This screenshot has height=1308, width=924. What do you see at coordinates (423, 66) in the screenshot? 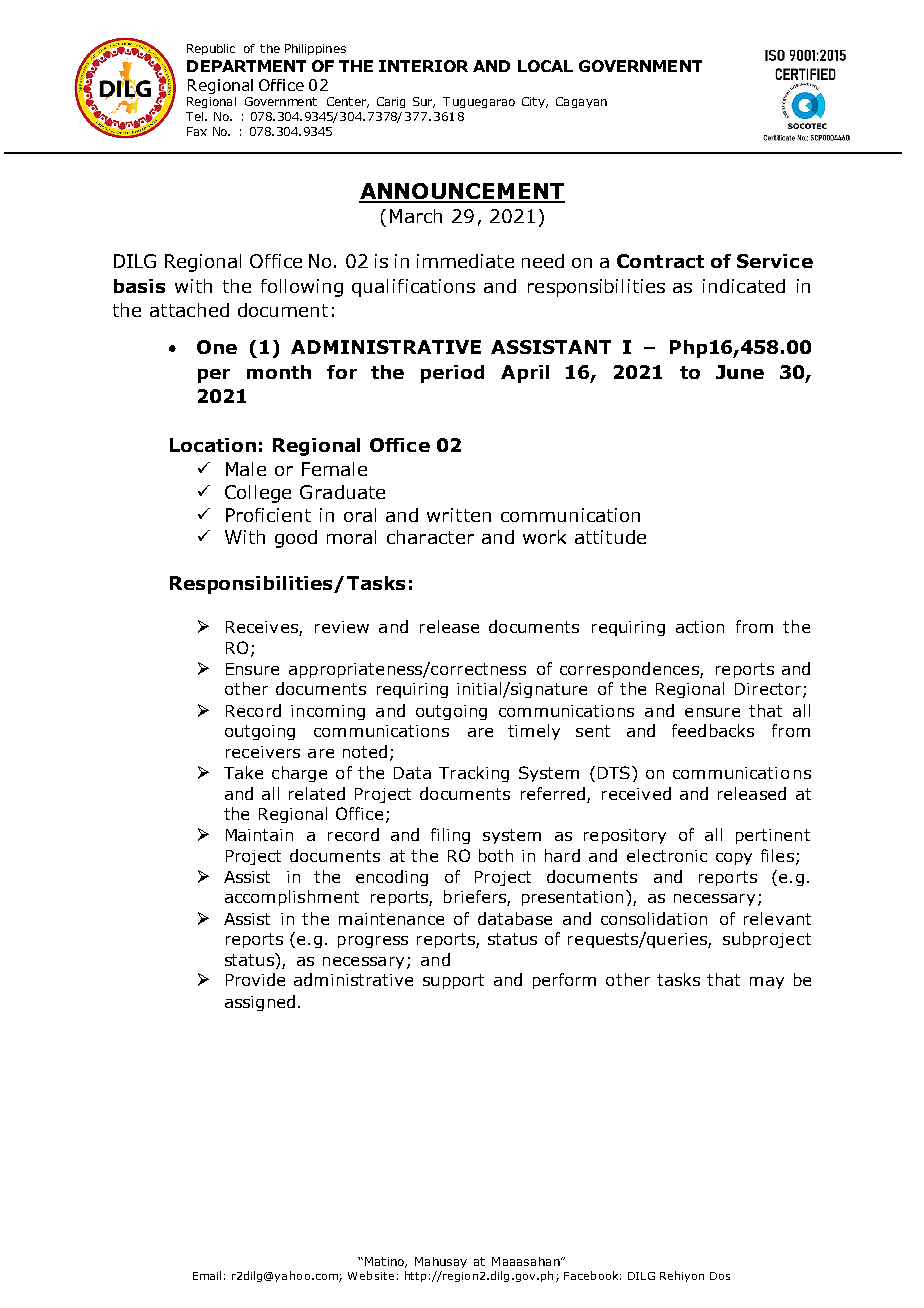
I see `INTERIOR` at bounding box center [423, 66].
